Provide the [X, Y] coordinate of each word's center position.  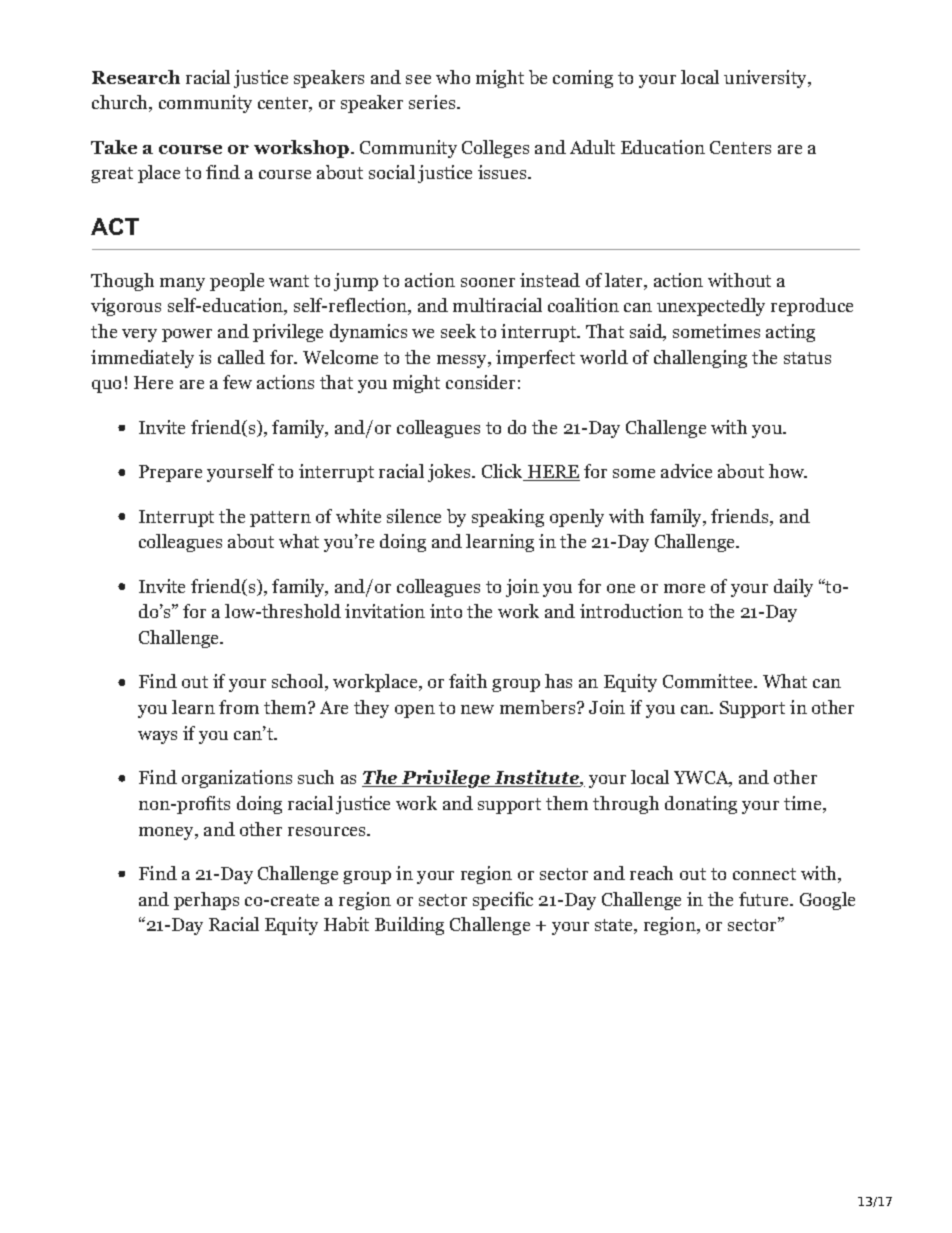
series [433, 102]
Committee [709, 681]
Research [136, 77]
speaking [508, 518]
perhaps [206, 901]
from [239, 707]
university [766, 79]
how [787, 471]
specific [503, 901]
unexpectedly [711, 307]
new [477, 709]
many [182, 284]
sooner [488, 282]
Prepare [170, 473]
